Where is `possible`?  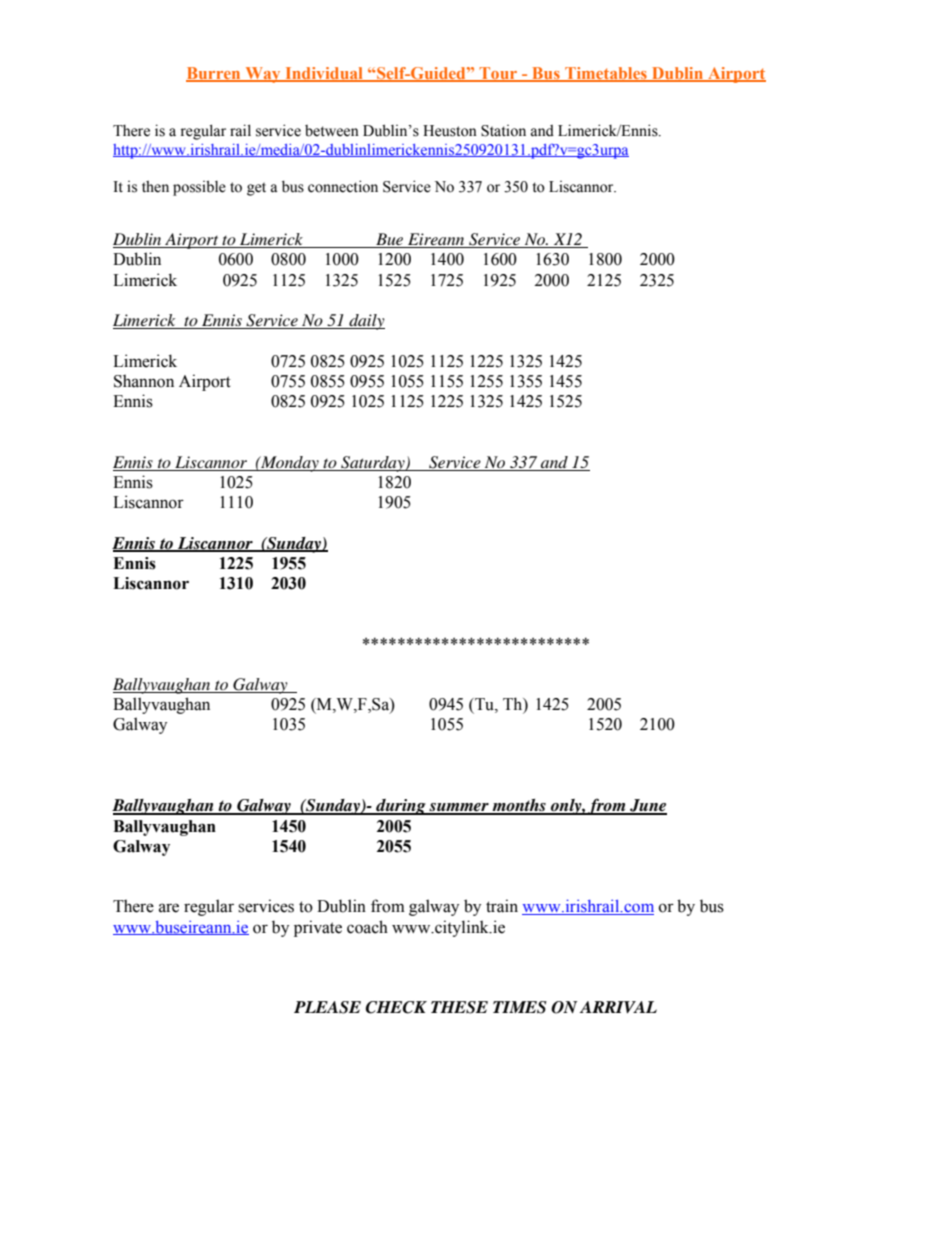
possible is located at coordinates (199, 188).
